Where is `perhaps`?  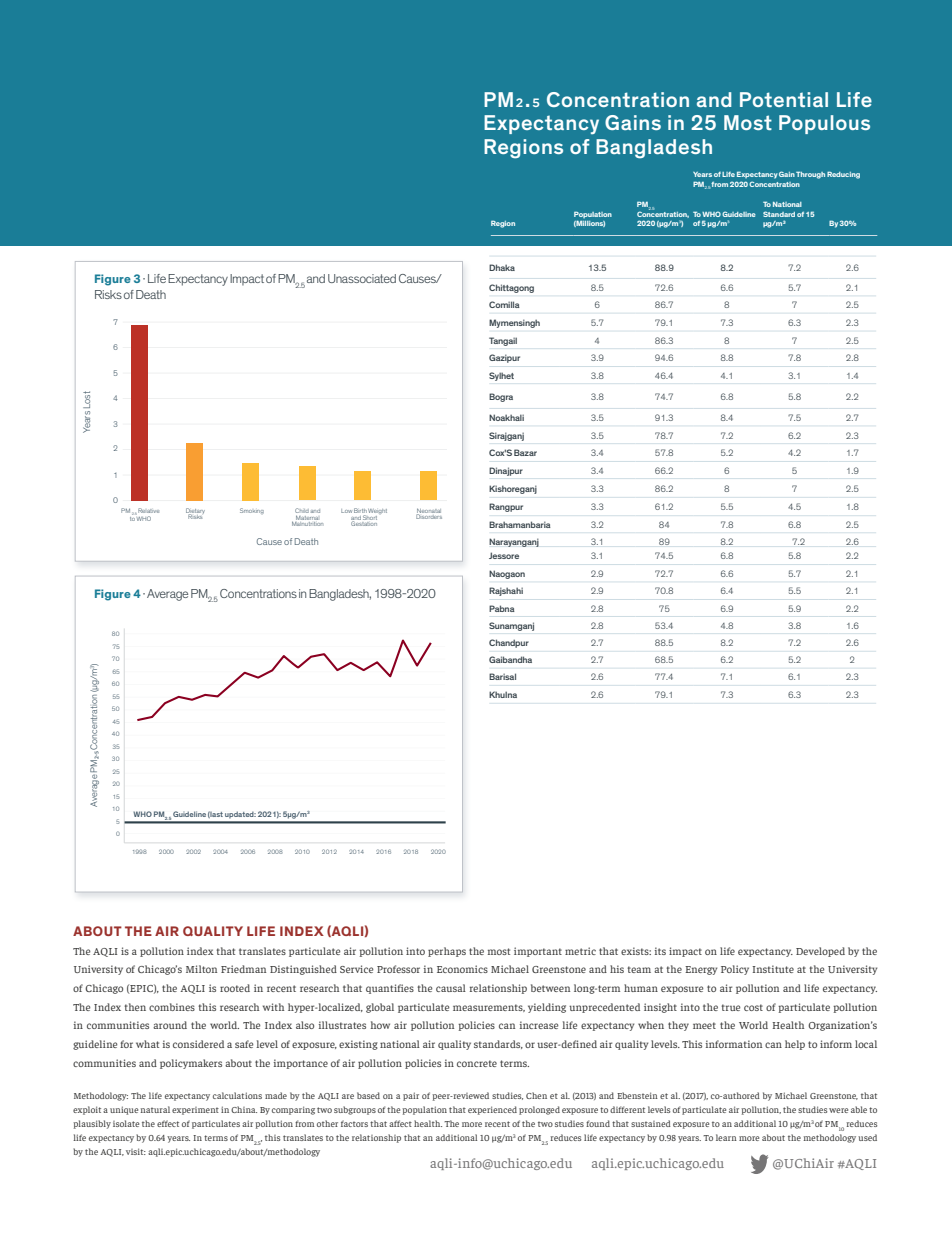
perhaps is located at coordinates (447, 952).
